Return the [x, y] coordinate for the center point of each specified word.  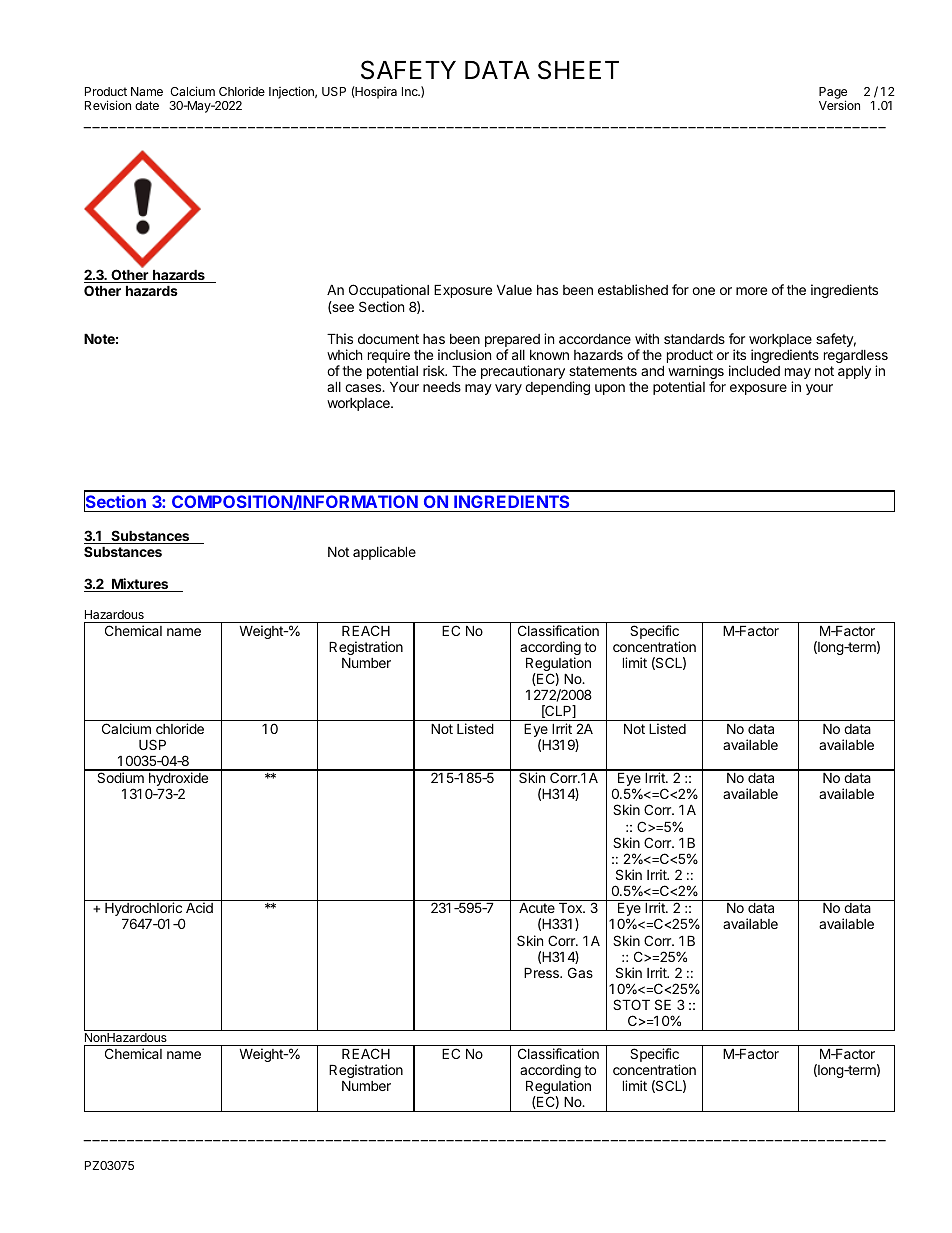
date [147, 105]
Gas [580, 972]
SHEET [578, 70]
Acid [199, 907]
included [754, 370]
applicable [384, 553]
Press [542, 973]
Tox [571, 908]
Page [833, 94]
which [344, 354]
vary [508, 389]
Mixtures [140, 585]
